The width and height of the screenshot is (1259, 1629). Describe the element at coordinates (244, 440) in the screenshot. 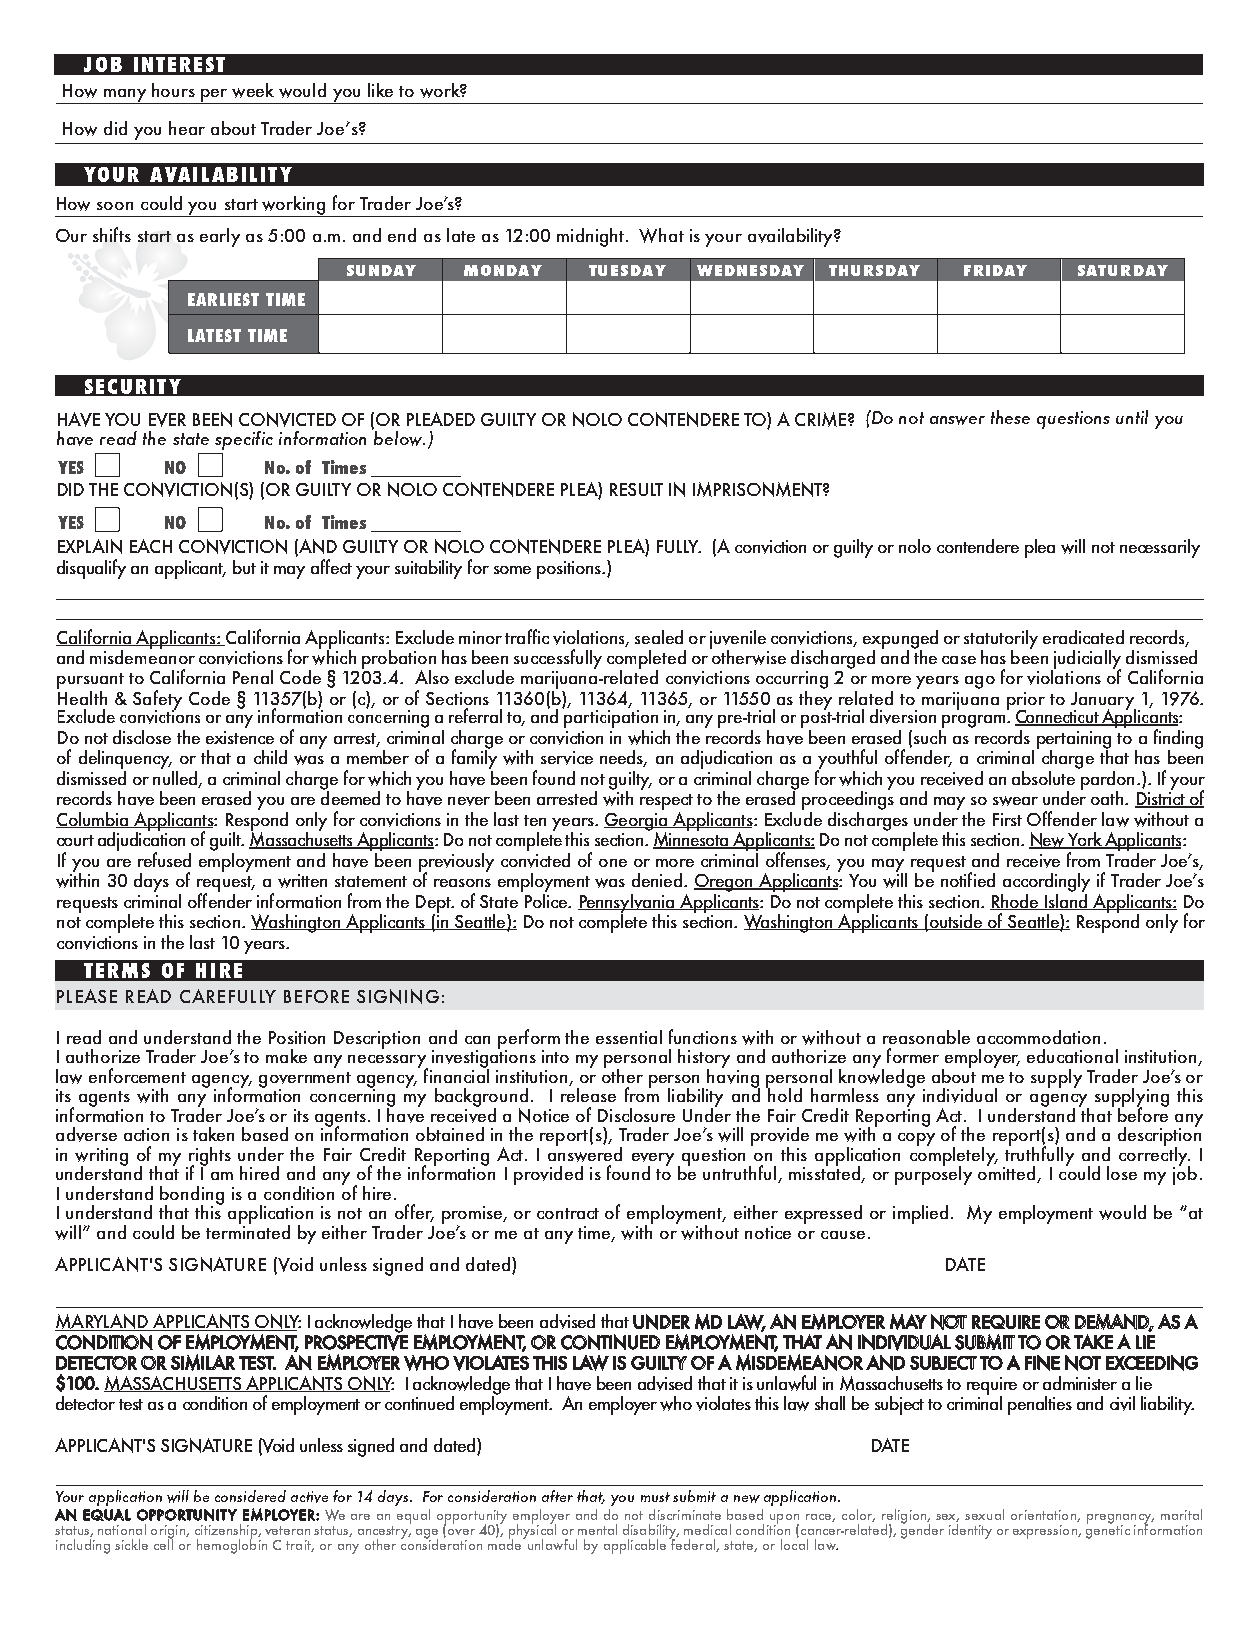

I see `specific` at that location.
